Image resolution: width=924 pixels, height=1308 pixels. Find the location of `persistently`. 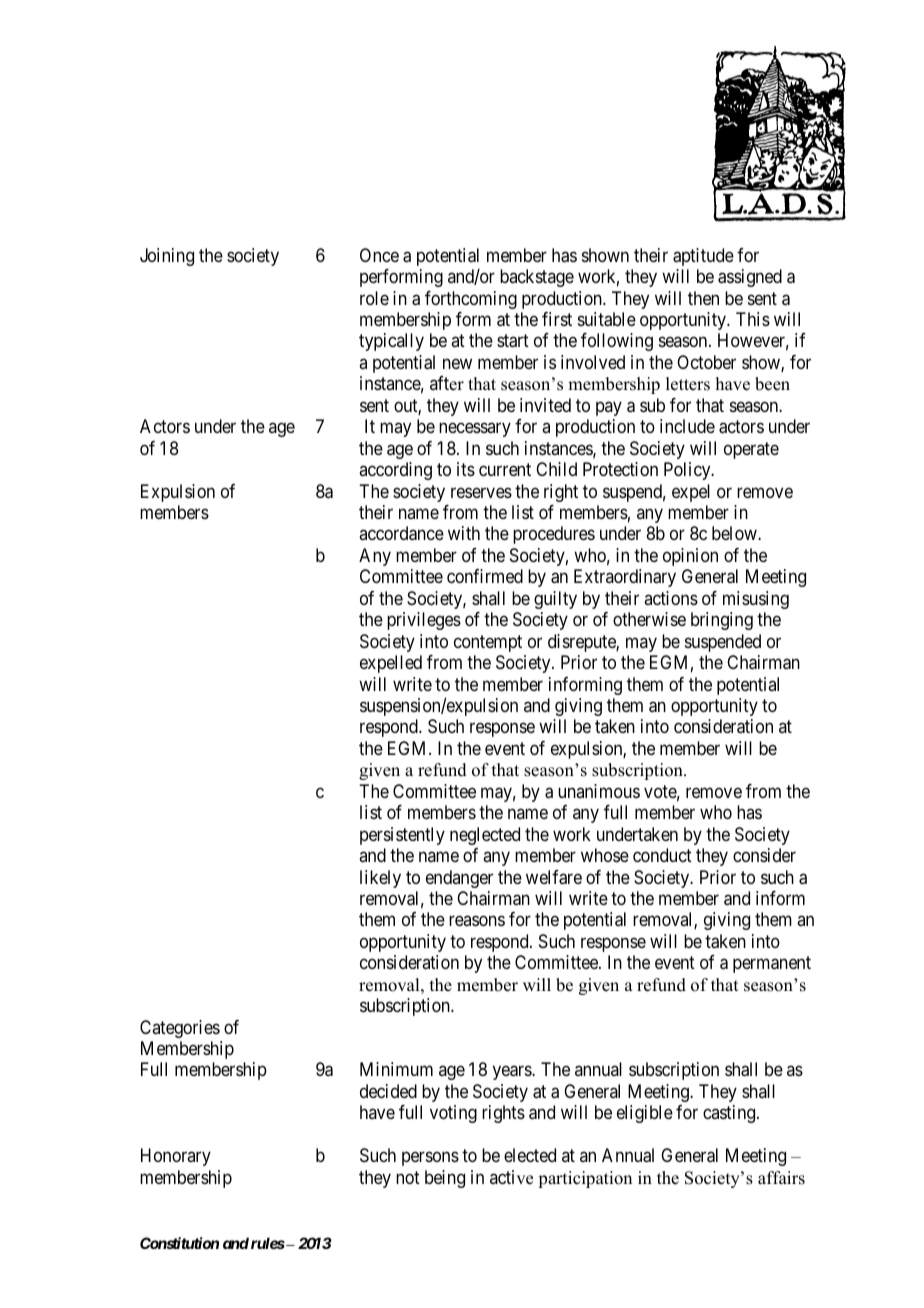

persistently is located at coordinates (402, 836).
